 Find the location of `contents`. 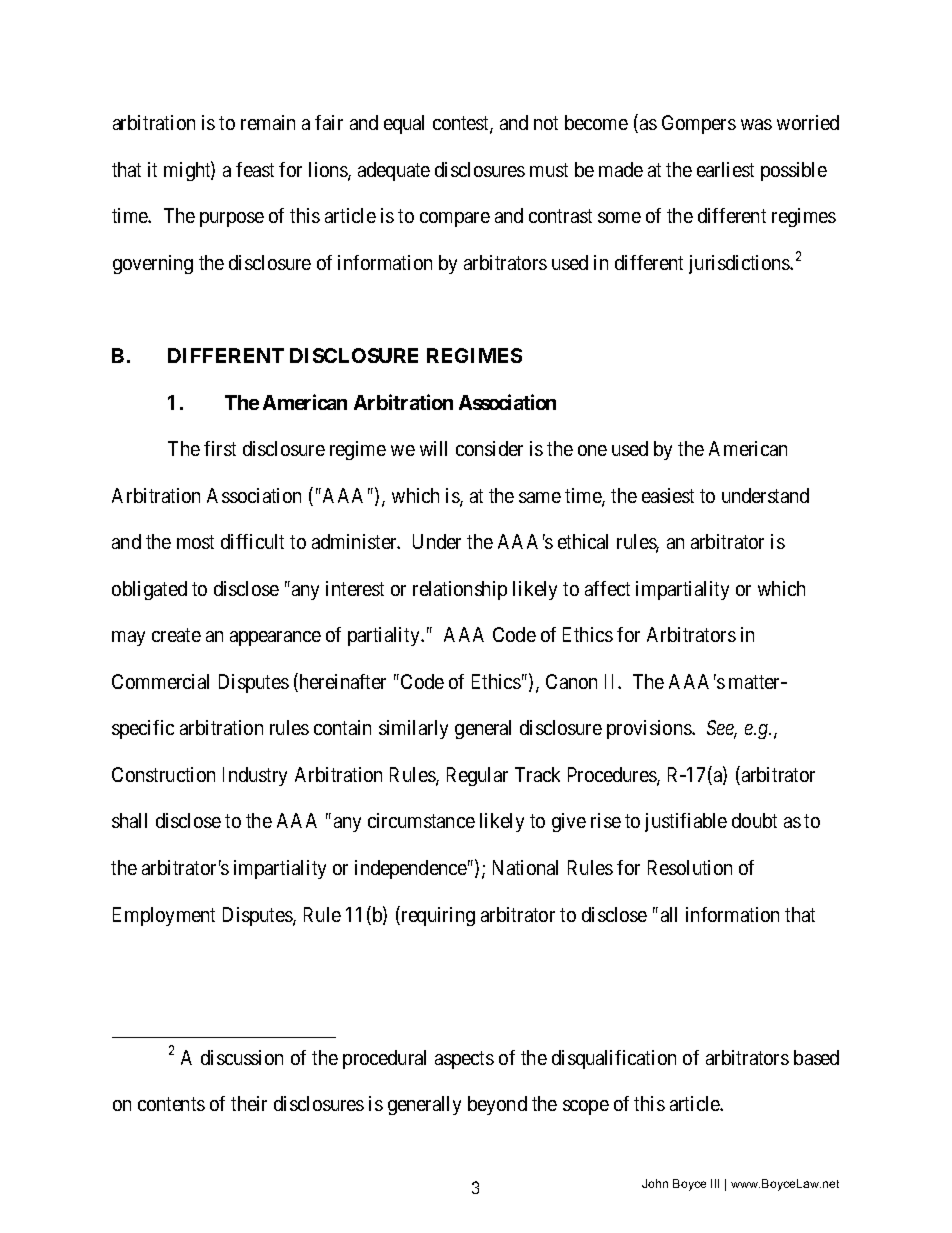

contents is located at coordinates (171, 1104).
